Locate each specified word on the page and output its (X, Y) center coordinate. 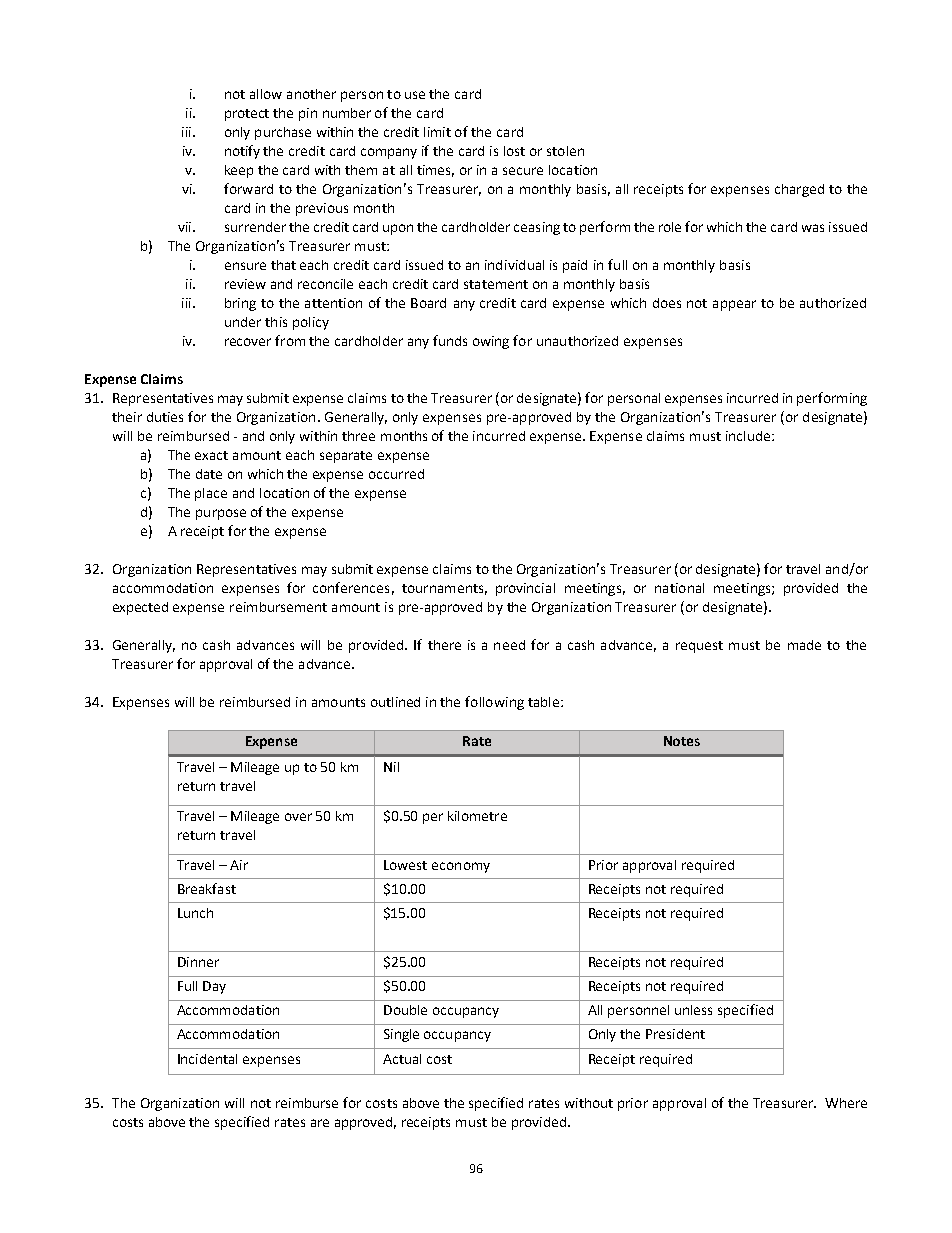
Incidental (207, 1059)
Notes (682, 741)
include (748, 436)
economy (461, 867)
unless (693, 1010)
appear (734, 305)
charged (799, 190)
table (543, 702)
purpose (221, 514)
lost (514, 151)
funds (450, 340)
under (243, 322)
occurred (396, 474)
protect (247, 115)
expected (140, 608)
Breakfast (207, 888)
